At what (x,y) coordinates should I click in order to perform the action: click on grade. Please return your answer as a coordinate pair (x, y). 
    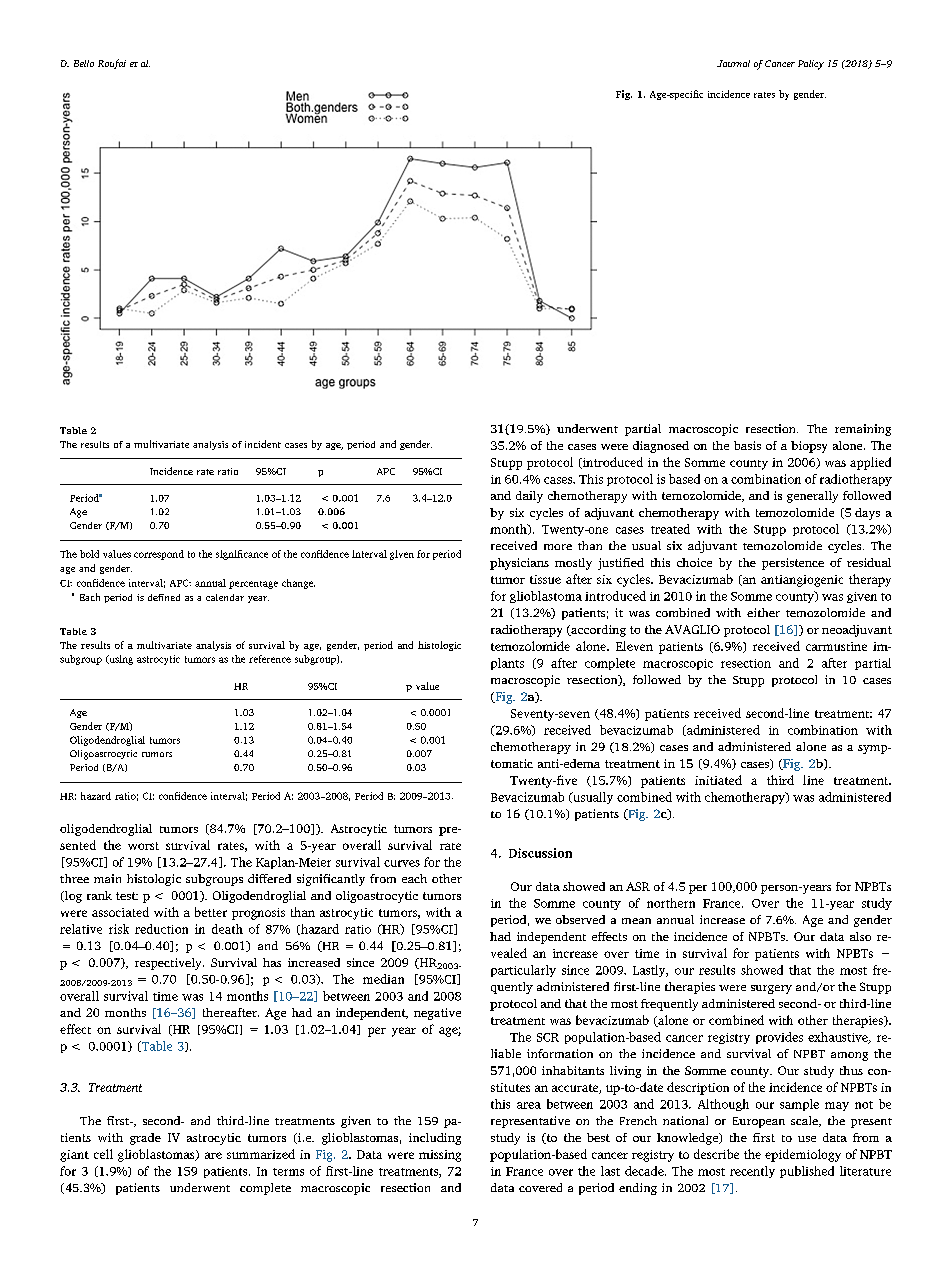
    Looking at the image, I should click on (145, 1139).
